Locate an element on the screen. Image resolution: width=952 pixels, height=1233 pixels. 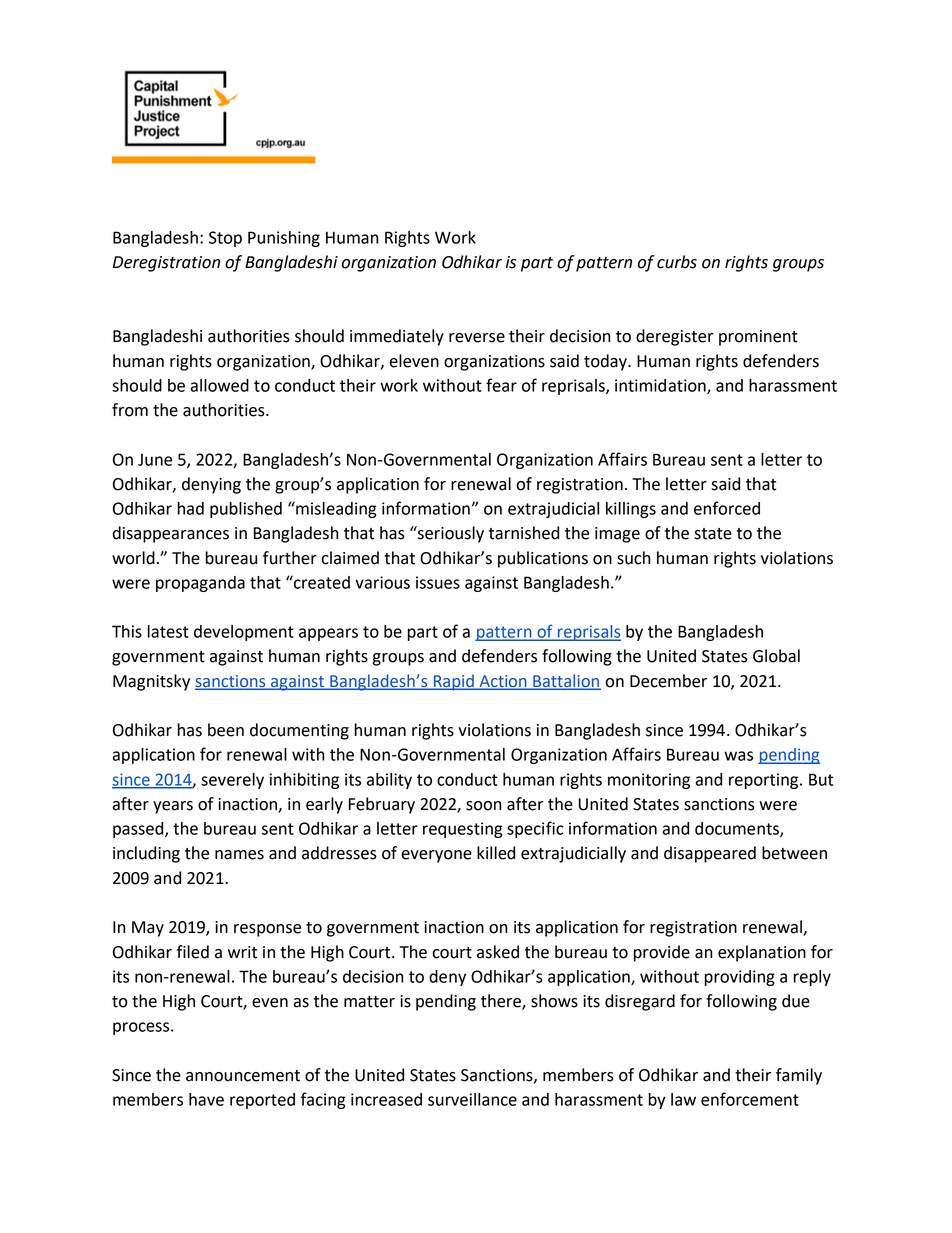
tarnished is located at coordinates (524, 533).
